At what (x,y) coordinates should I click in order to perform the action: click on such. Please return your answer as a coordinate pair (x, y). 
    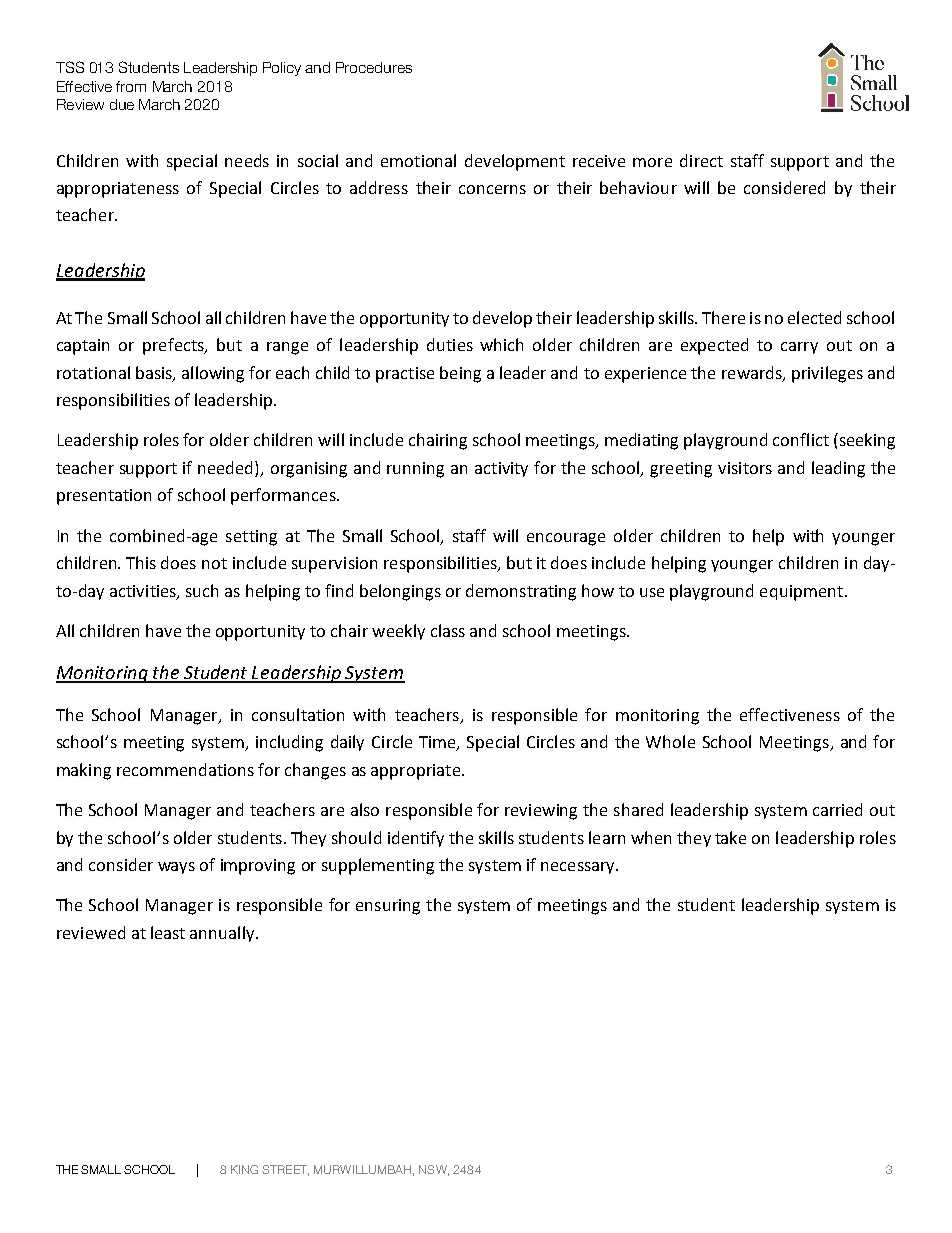
    Looking at the image, I should click on (202, 590).
